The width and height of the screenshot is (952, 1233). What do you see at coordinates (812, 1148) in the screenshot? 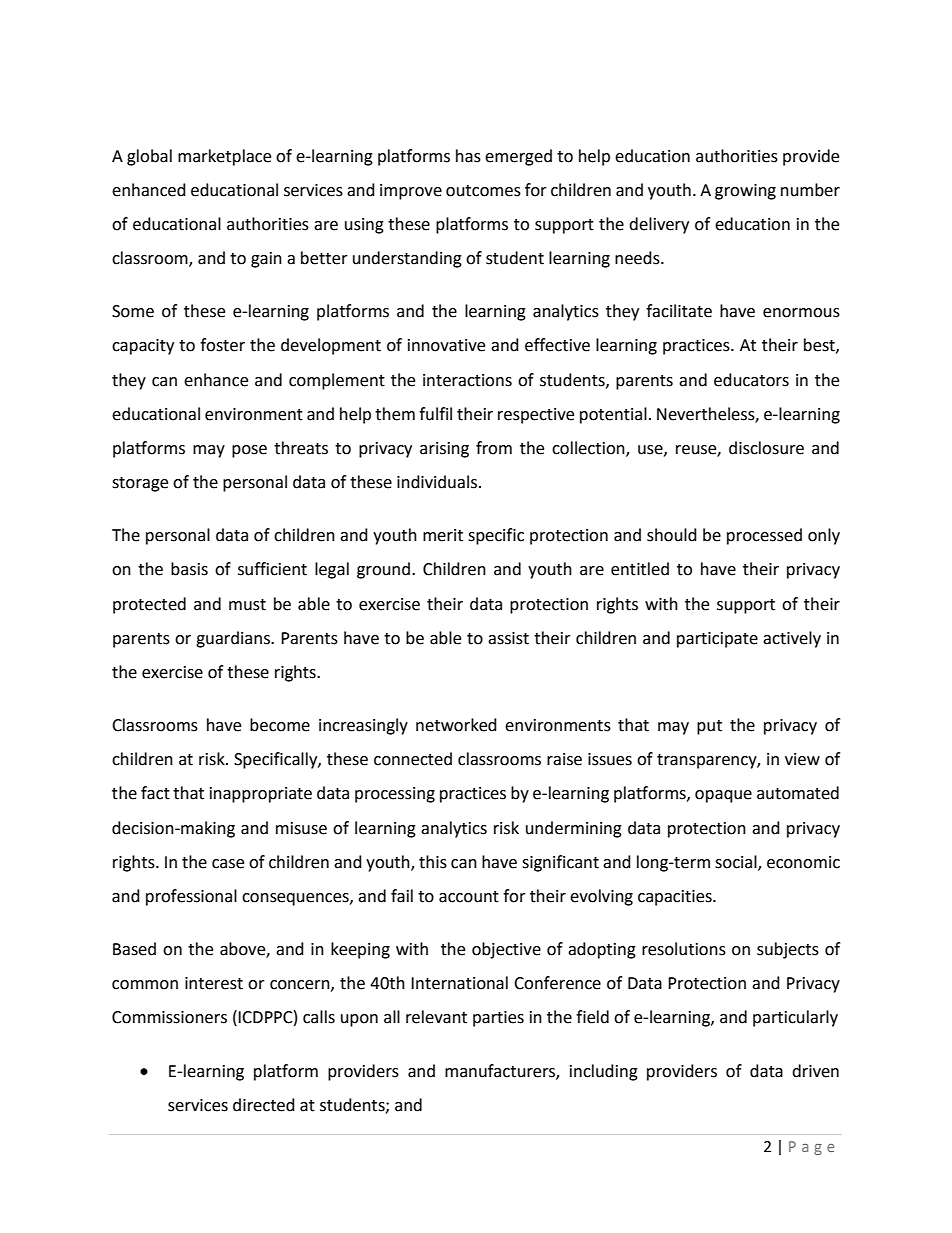
I see `Page` at bounding box center [812, 1148].
